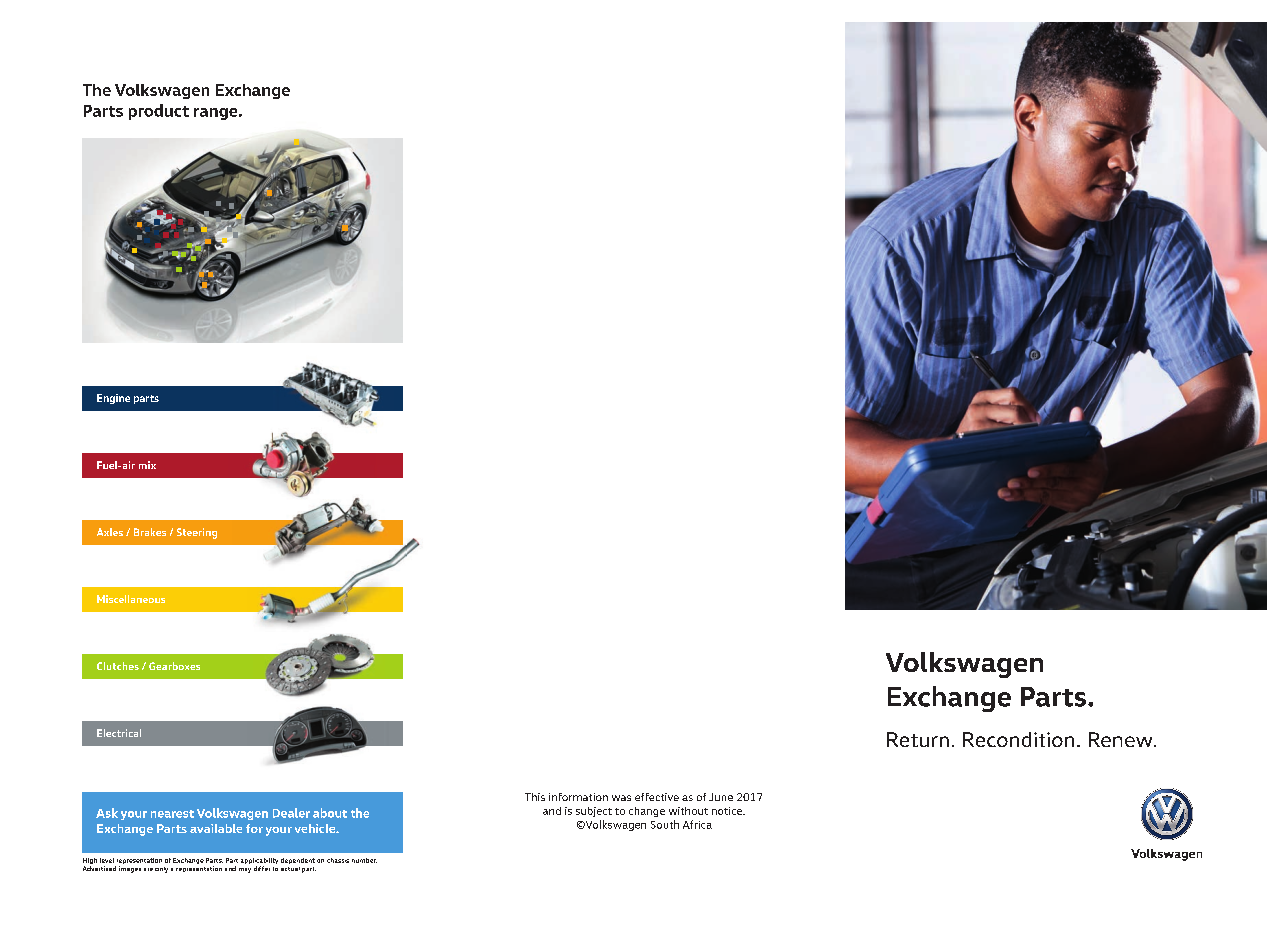 The height and width of the image is (935, 1288). Describe the element at coordinates (113, 399) in the image. I see `Engine` at that location.
